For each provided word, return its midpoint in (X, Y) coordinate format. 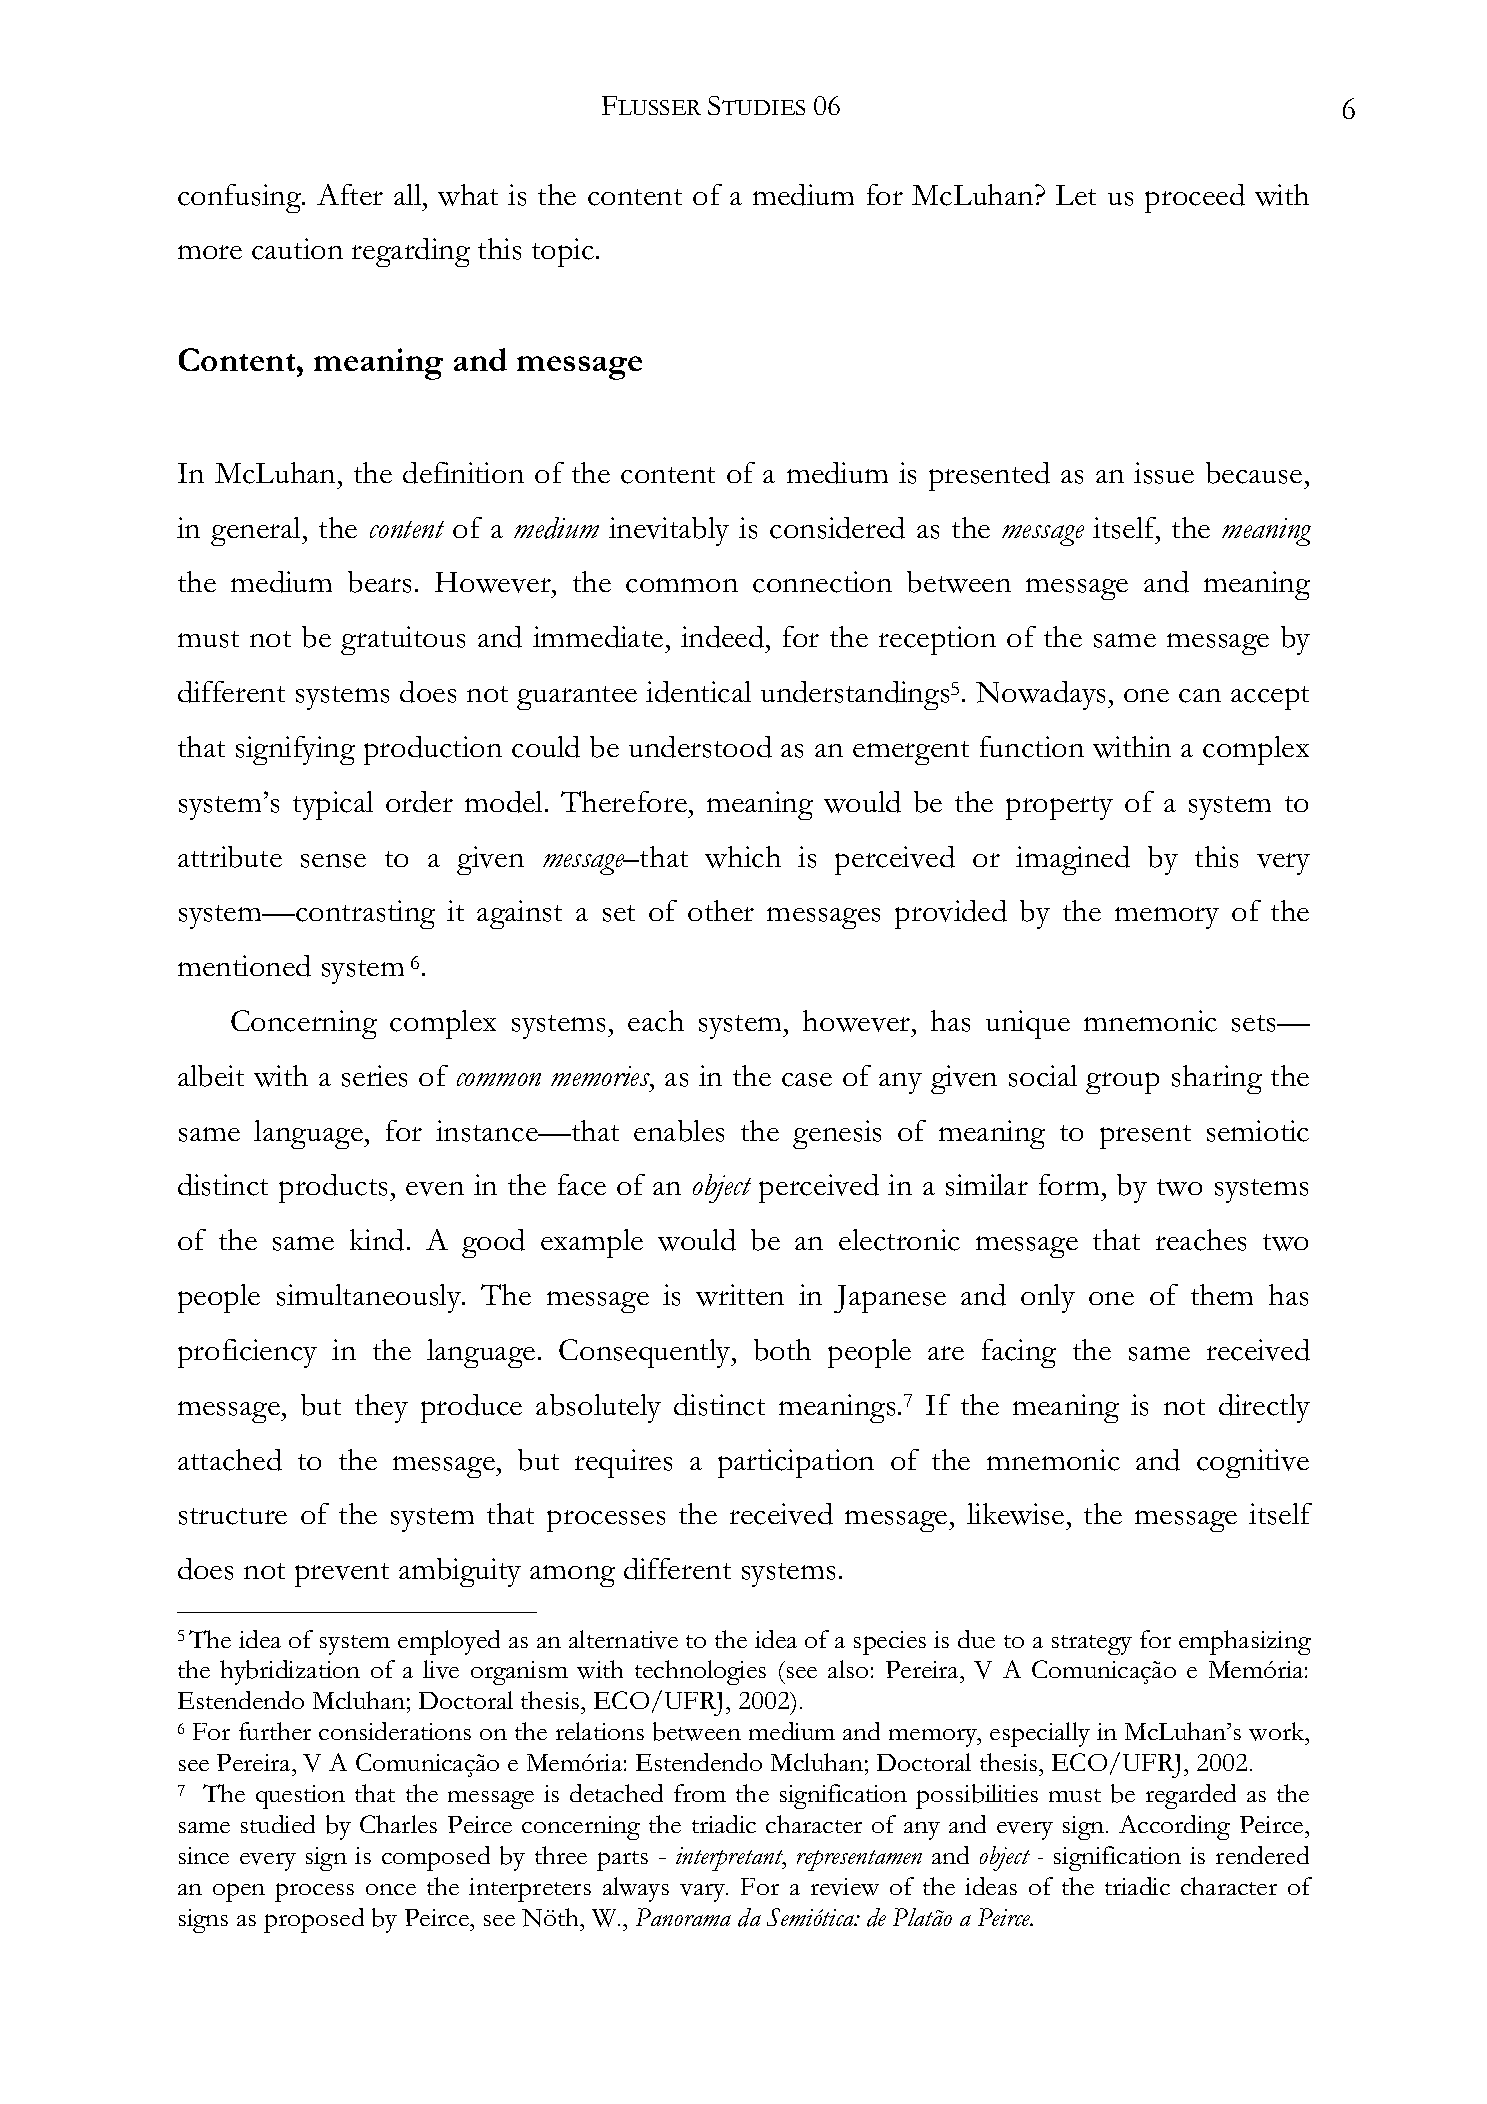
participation (796, 1463)
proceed (1195, 198)
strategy (1092, 1645)
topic (563, 252)
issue (1164, 473)
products (335, 1188)
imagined (1073, 860)
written (740, 1295)
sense (333, 861)
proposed (314, 1920)
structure (233, 1516)
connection (822, 582)
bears (379, 582)
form (1069, 1184)
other (721, 910)
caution (297, 249)
